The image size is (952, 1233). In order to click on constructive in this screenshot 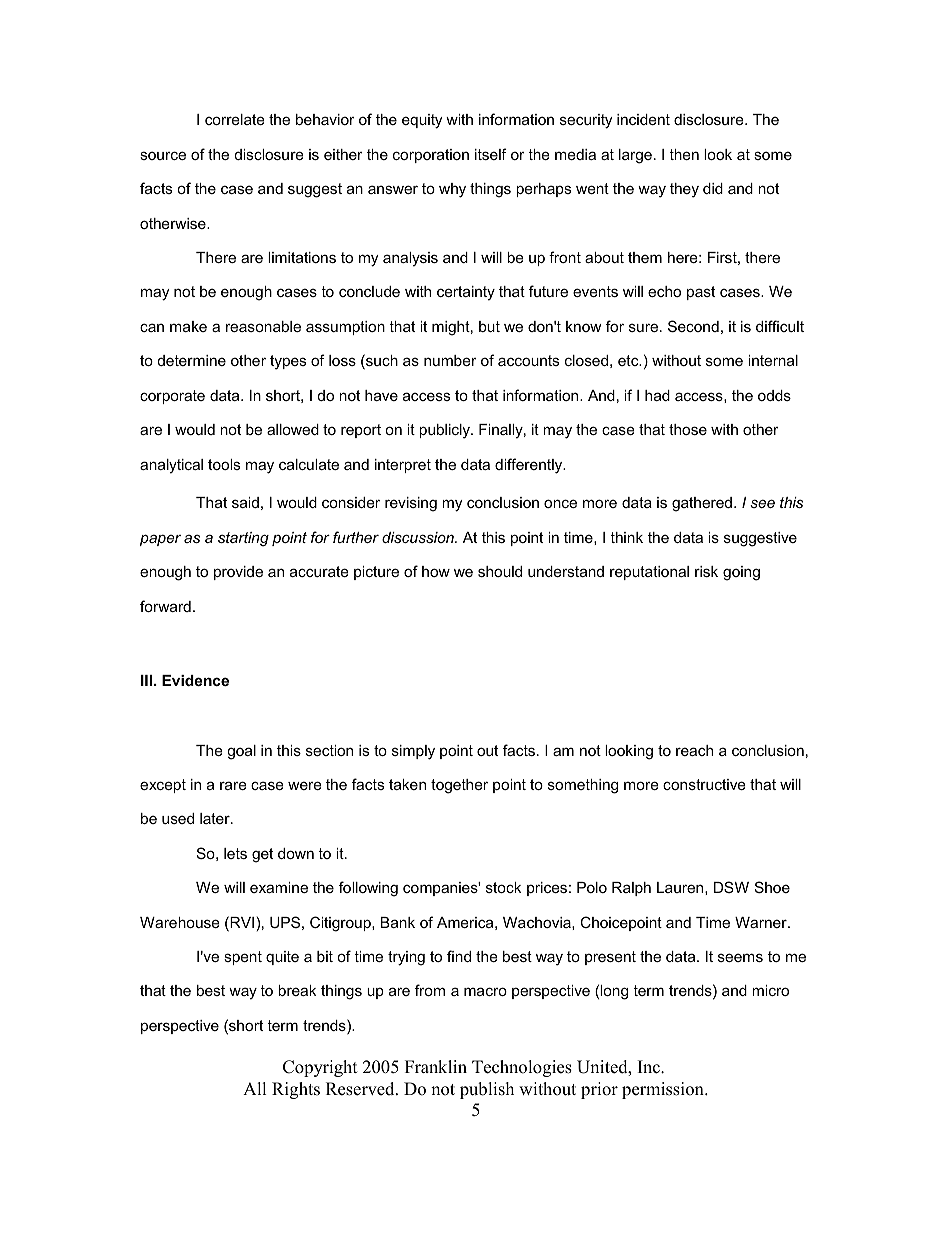, I will do `click(704, 784)`.
